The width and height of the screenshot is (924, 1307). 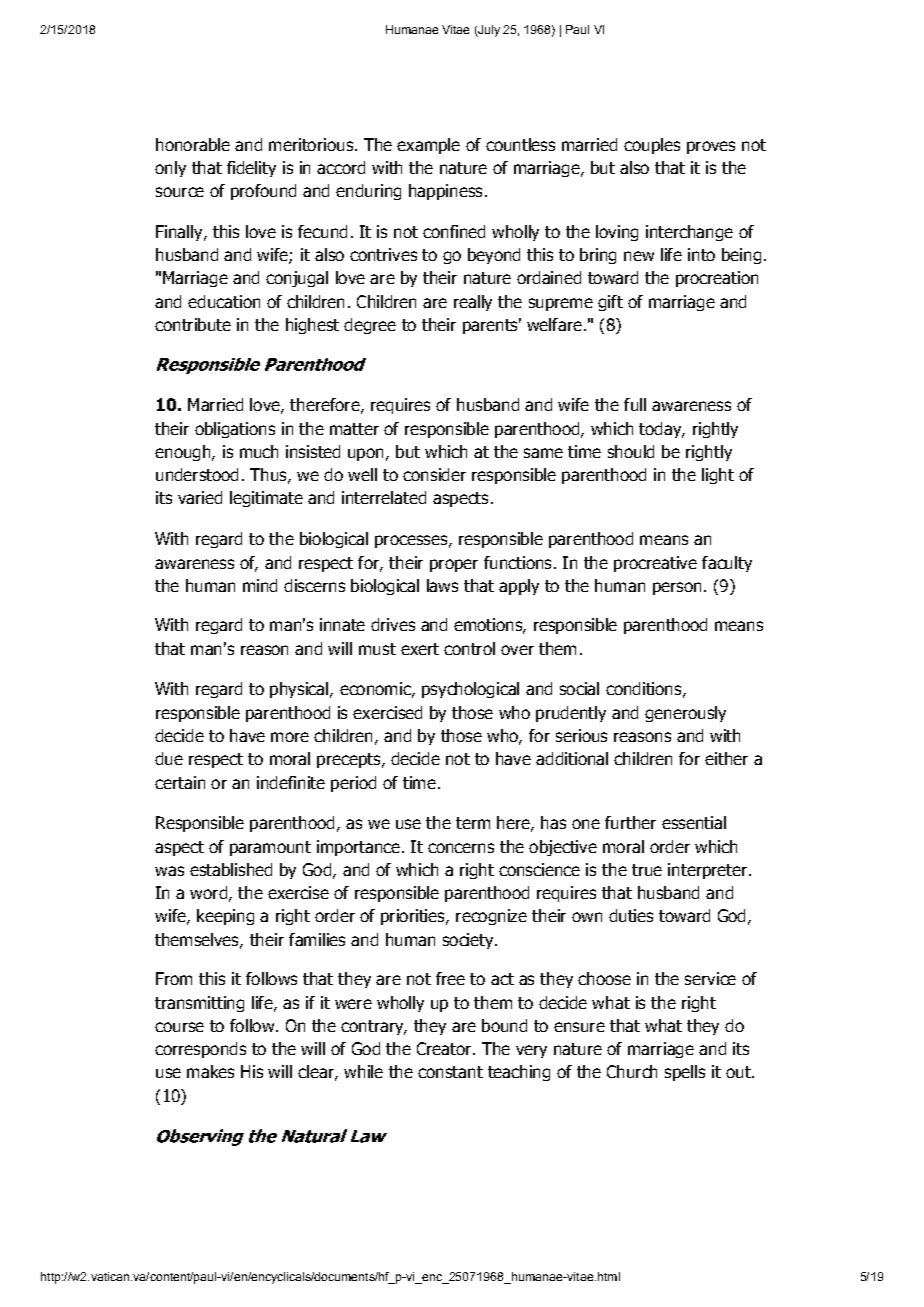 I want to click on couples, so click(x=652, y=146).
